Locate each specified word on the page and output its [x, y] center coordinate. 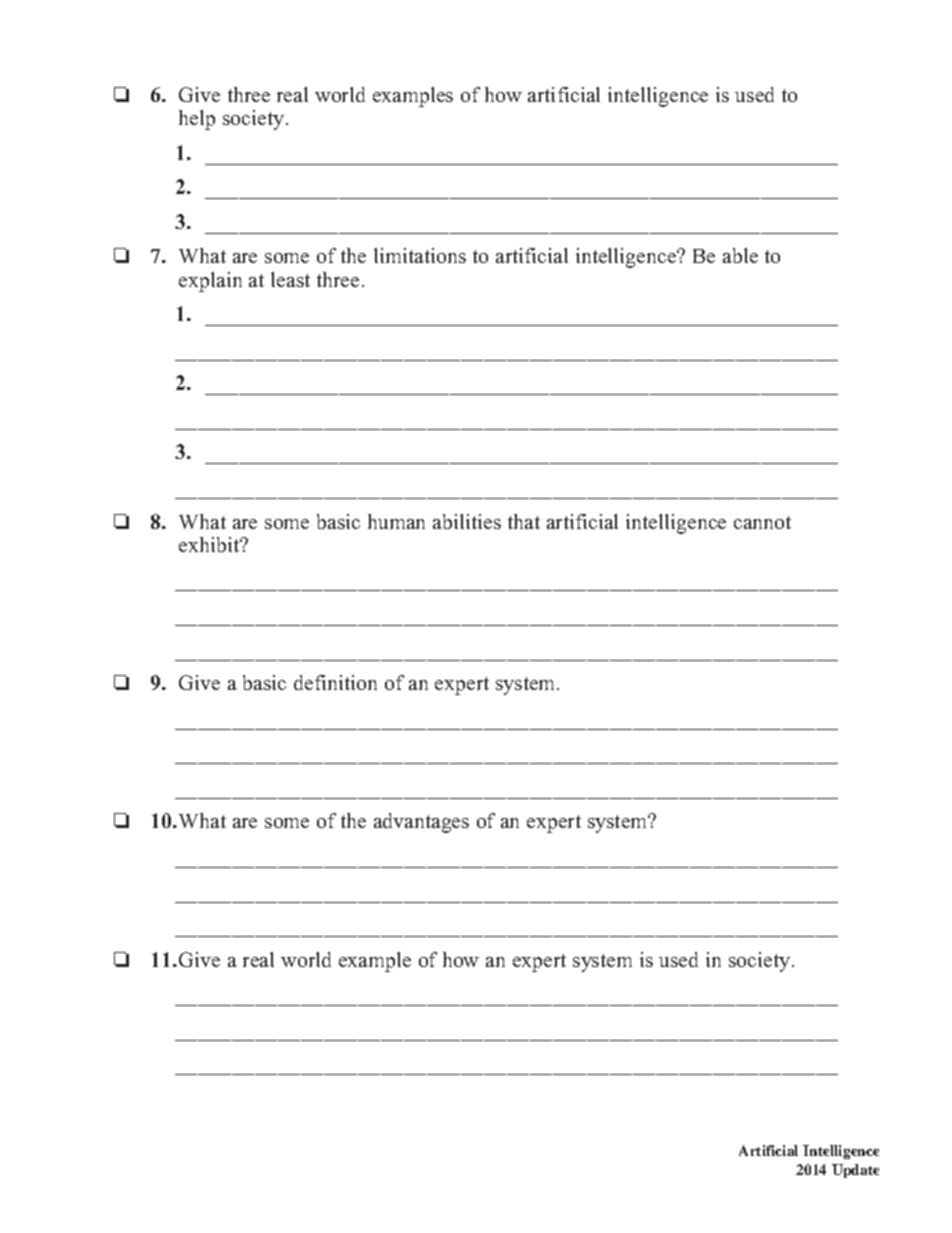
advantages [421, 823]
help [197, 120]
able [740, 255]
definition [335, 682]
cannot [762, 522]
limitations [420, 255]
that [524, 521]
